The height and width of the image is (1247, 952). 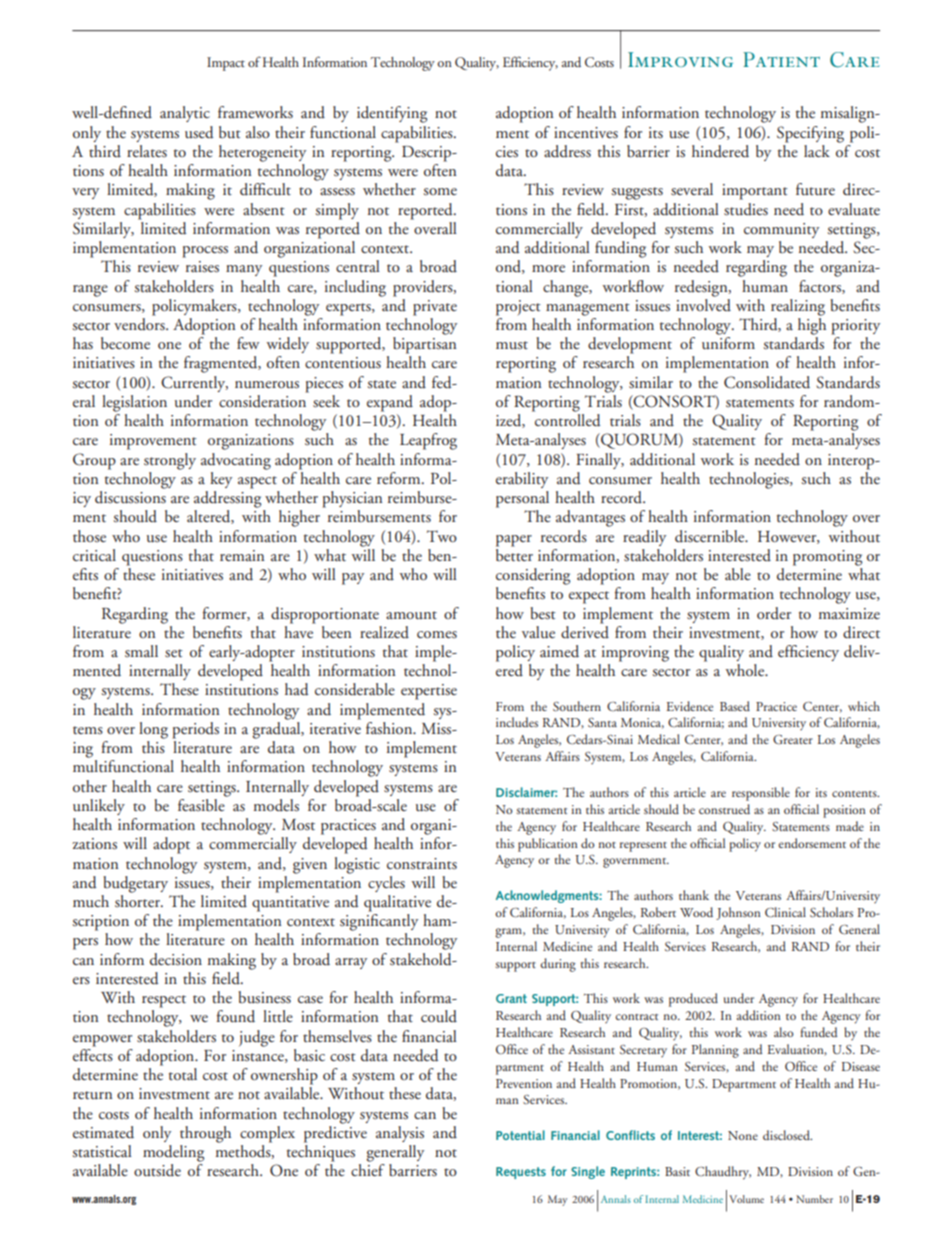 What do you see at coordinates (781, 59) in the image?
I see `Patient` at bounding box center [781, 59].
